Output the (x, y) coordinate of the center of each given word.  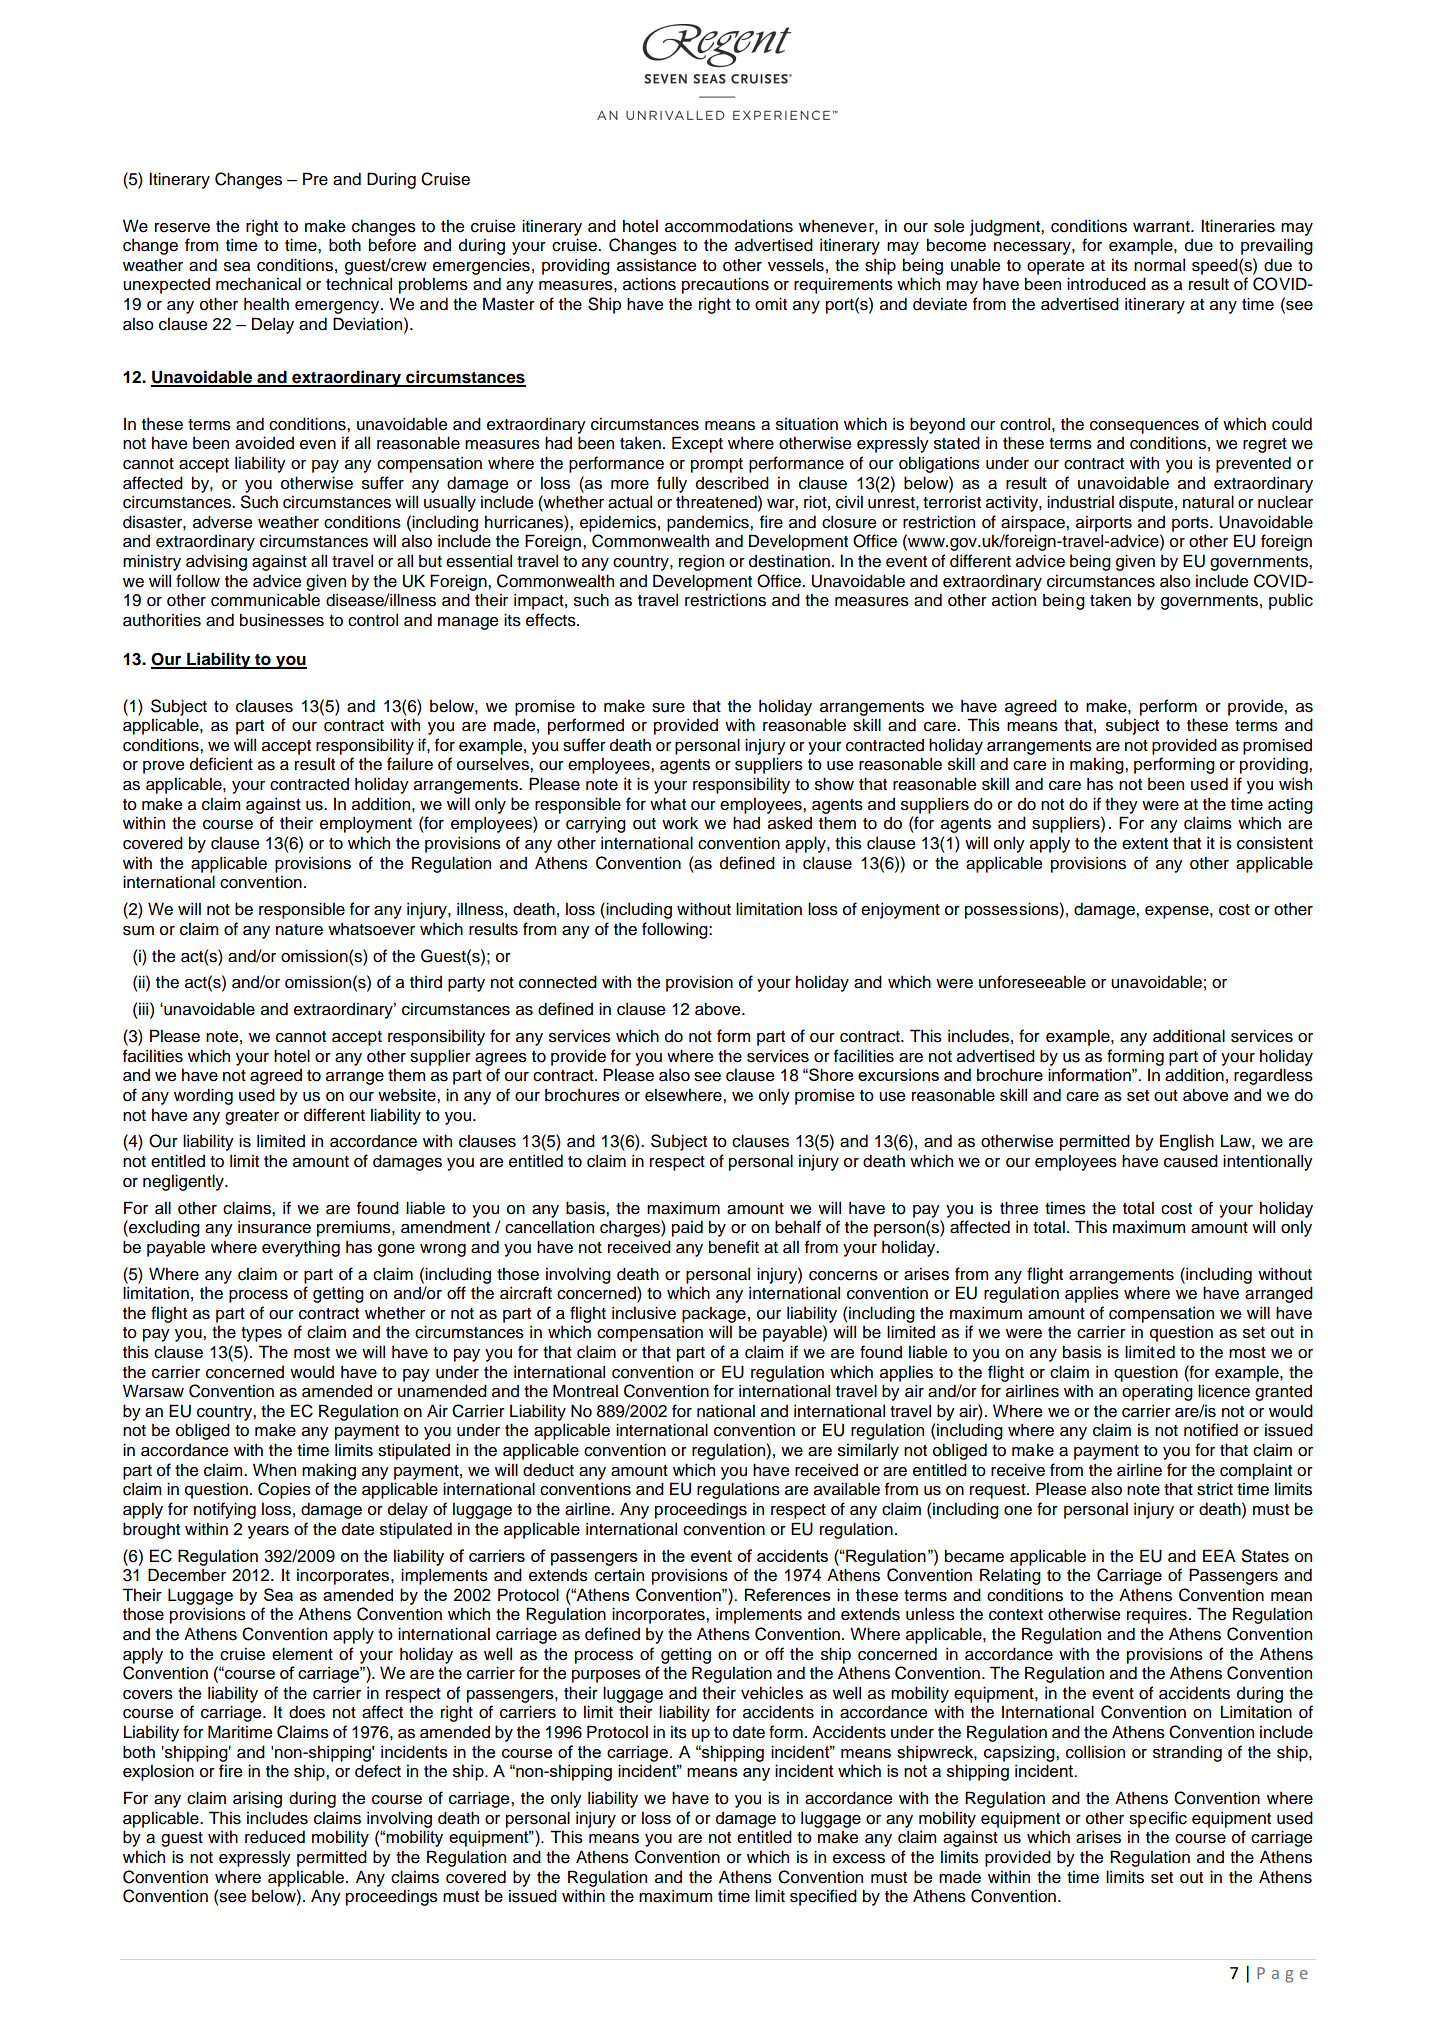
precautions (725, 285)
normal (1159, 265)
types (261, 1334)
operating (1157, 1392)
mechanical (258, 284)
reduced (275, 1837)
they (1121, 806)
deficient (221, 764)
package (714, 1315)
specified (823, 1897)
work (680, 823)
